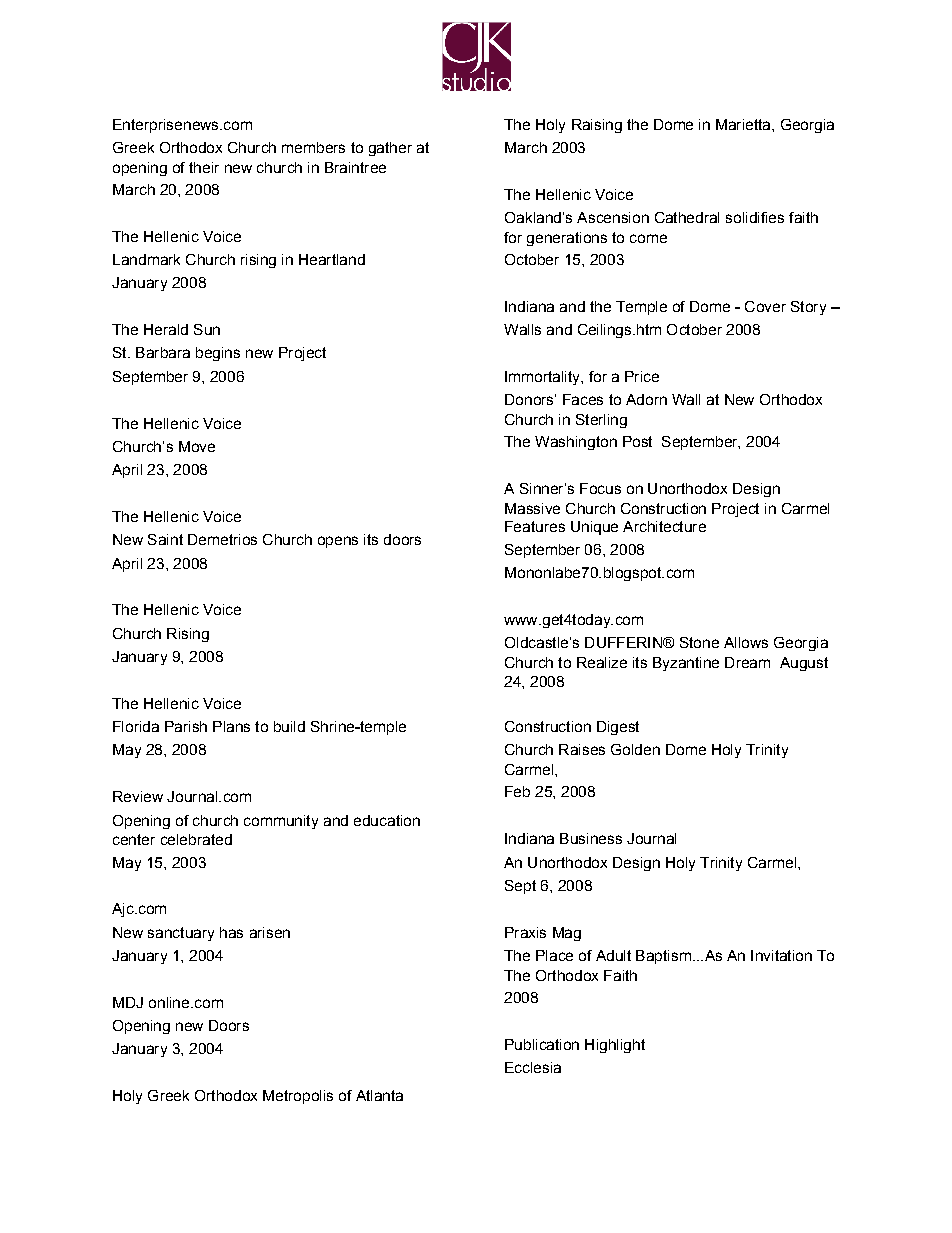  What do you see at coordinates (637, 441) in the screenshot?
I see `Post` at bounding box center [637, 441].
